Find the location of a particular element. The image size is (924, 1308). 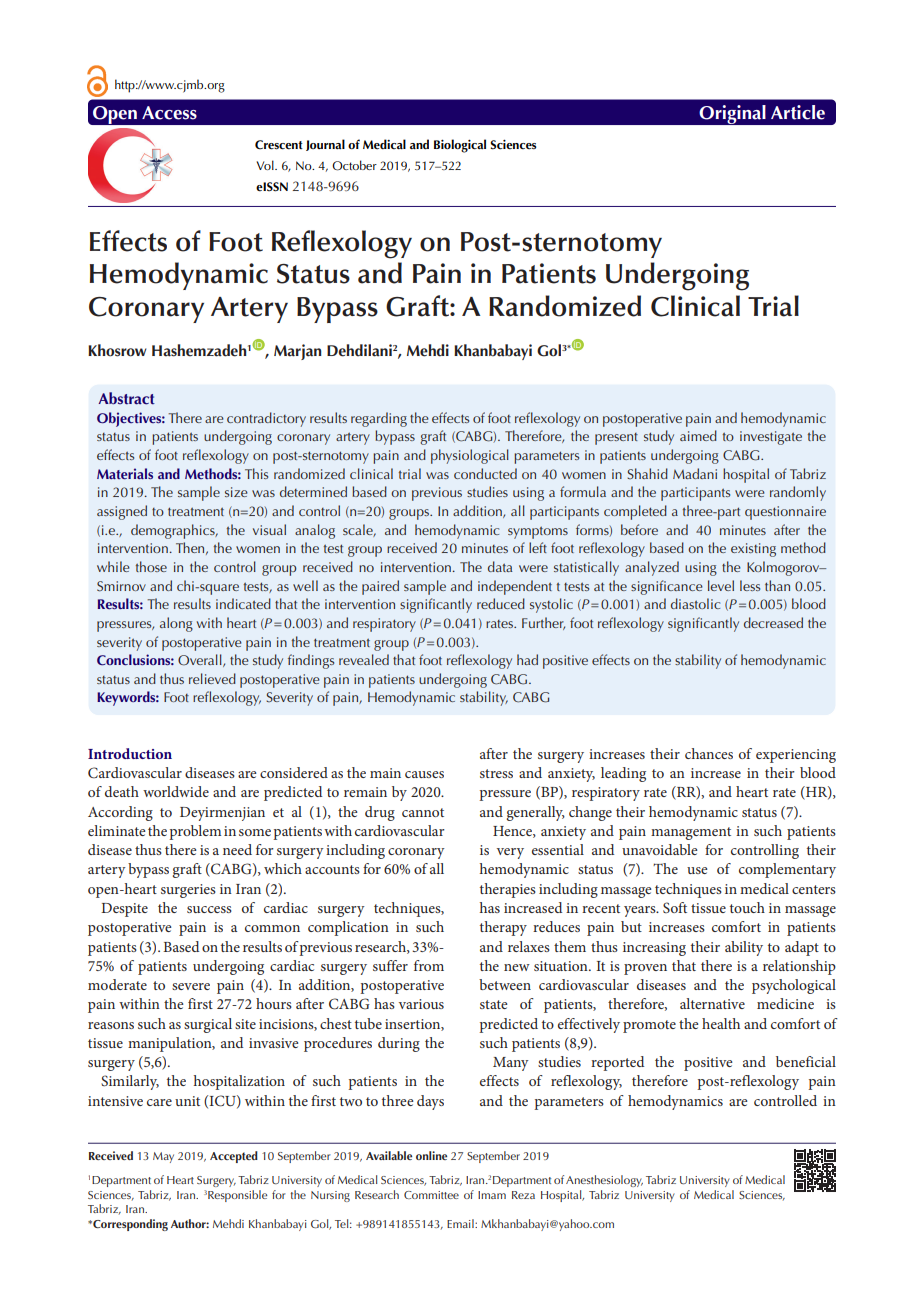

Biological is located at coordinates (460, 146).
